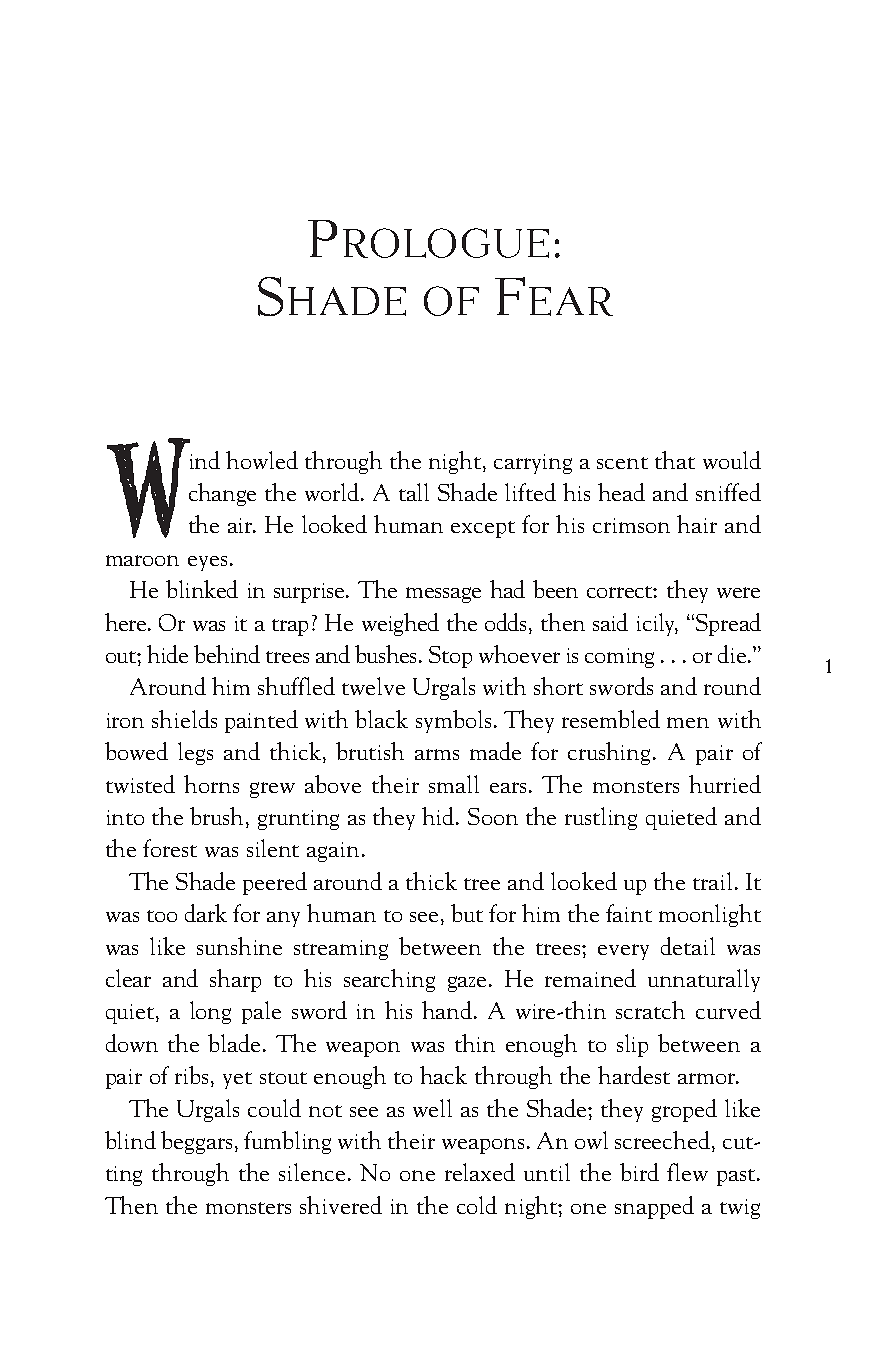  Describe the element at coordinates (414, 492) in the page. I see `tall` at that location.
